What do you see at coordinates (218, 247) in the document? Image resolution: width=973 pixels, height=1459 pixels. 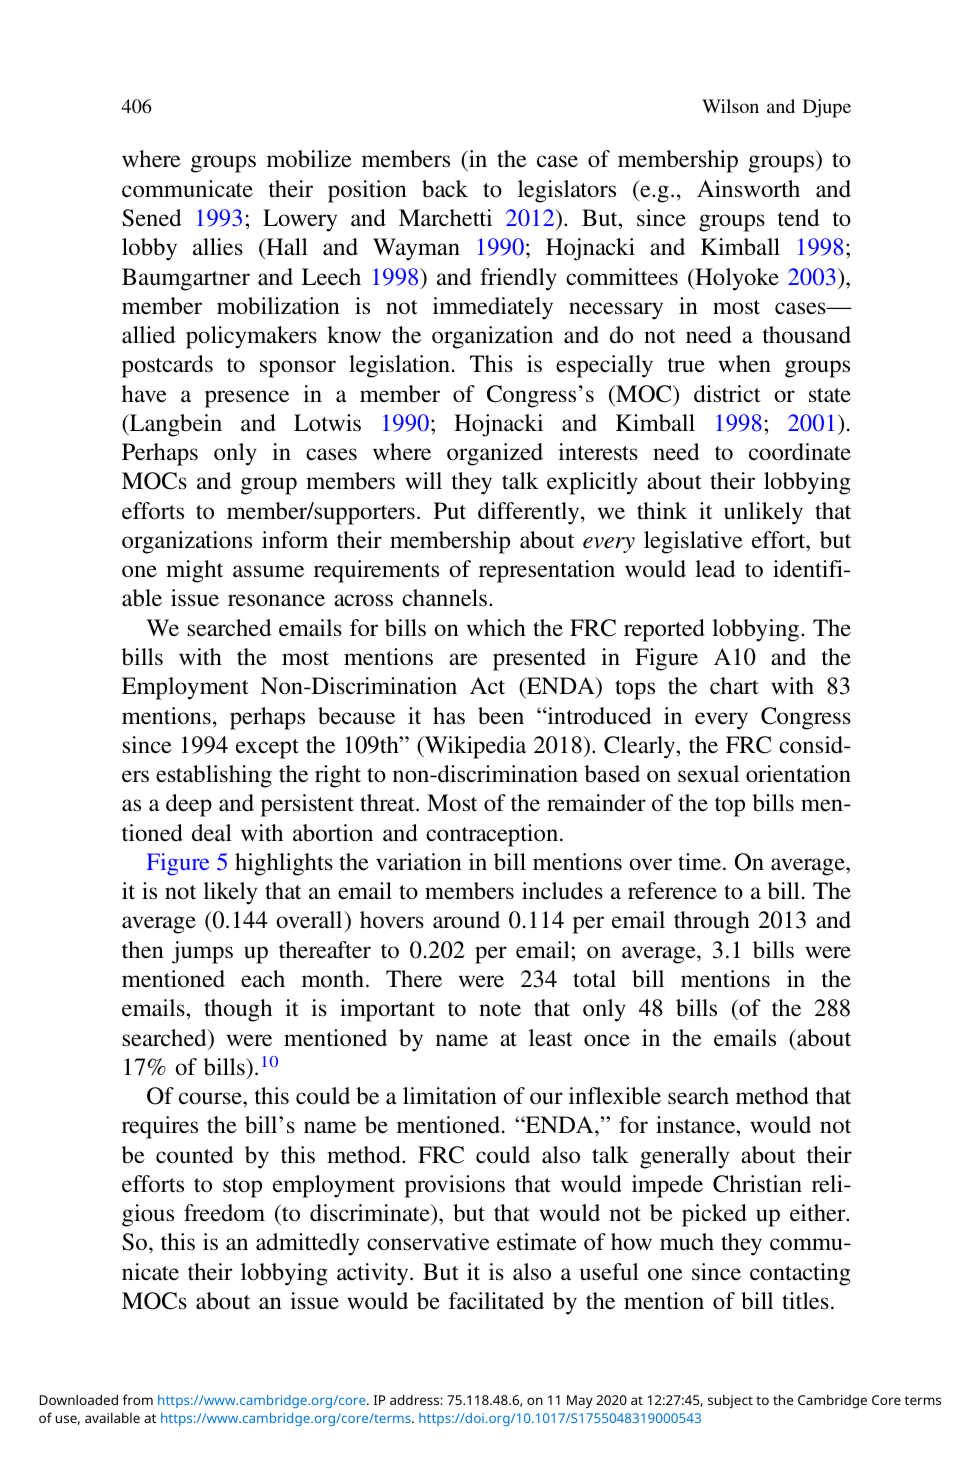 I see `allies` at bounding box center [218, 247].
